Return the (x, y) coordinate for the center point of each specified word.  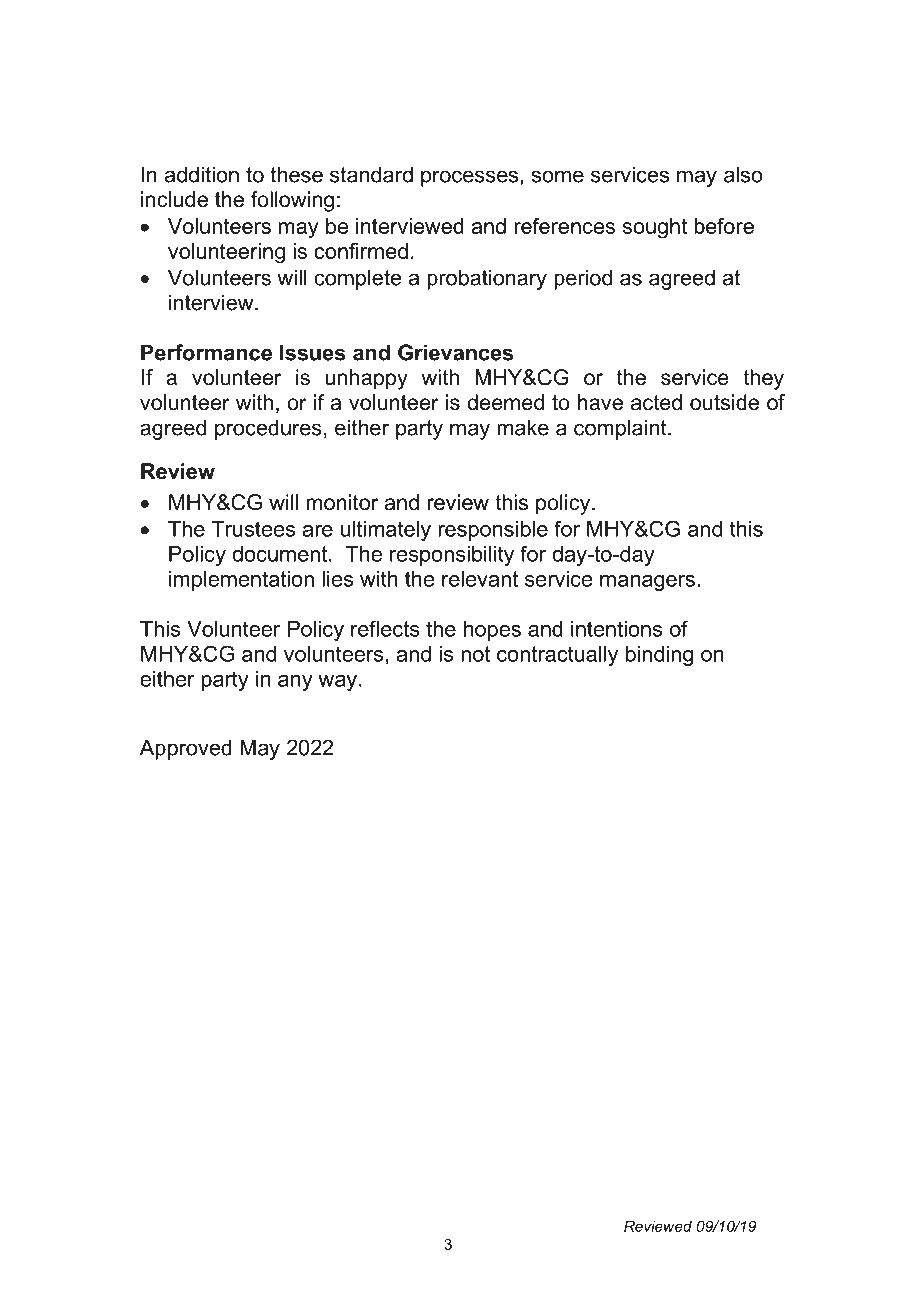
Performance (206, 352)
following (292, 201)
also (743, 174)
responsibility (452, 556)
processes (471, 178)
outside (724, 402)
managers (647, 583)
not (475, 654)
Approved (186, 749)
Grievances (455, 352)
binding (659, 656)
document (281, 554)
